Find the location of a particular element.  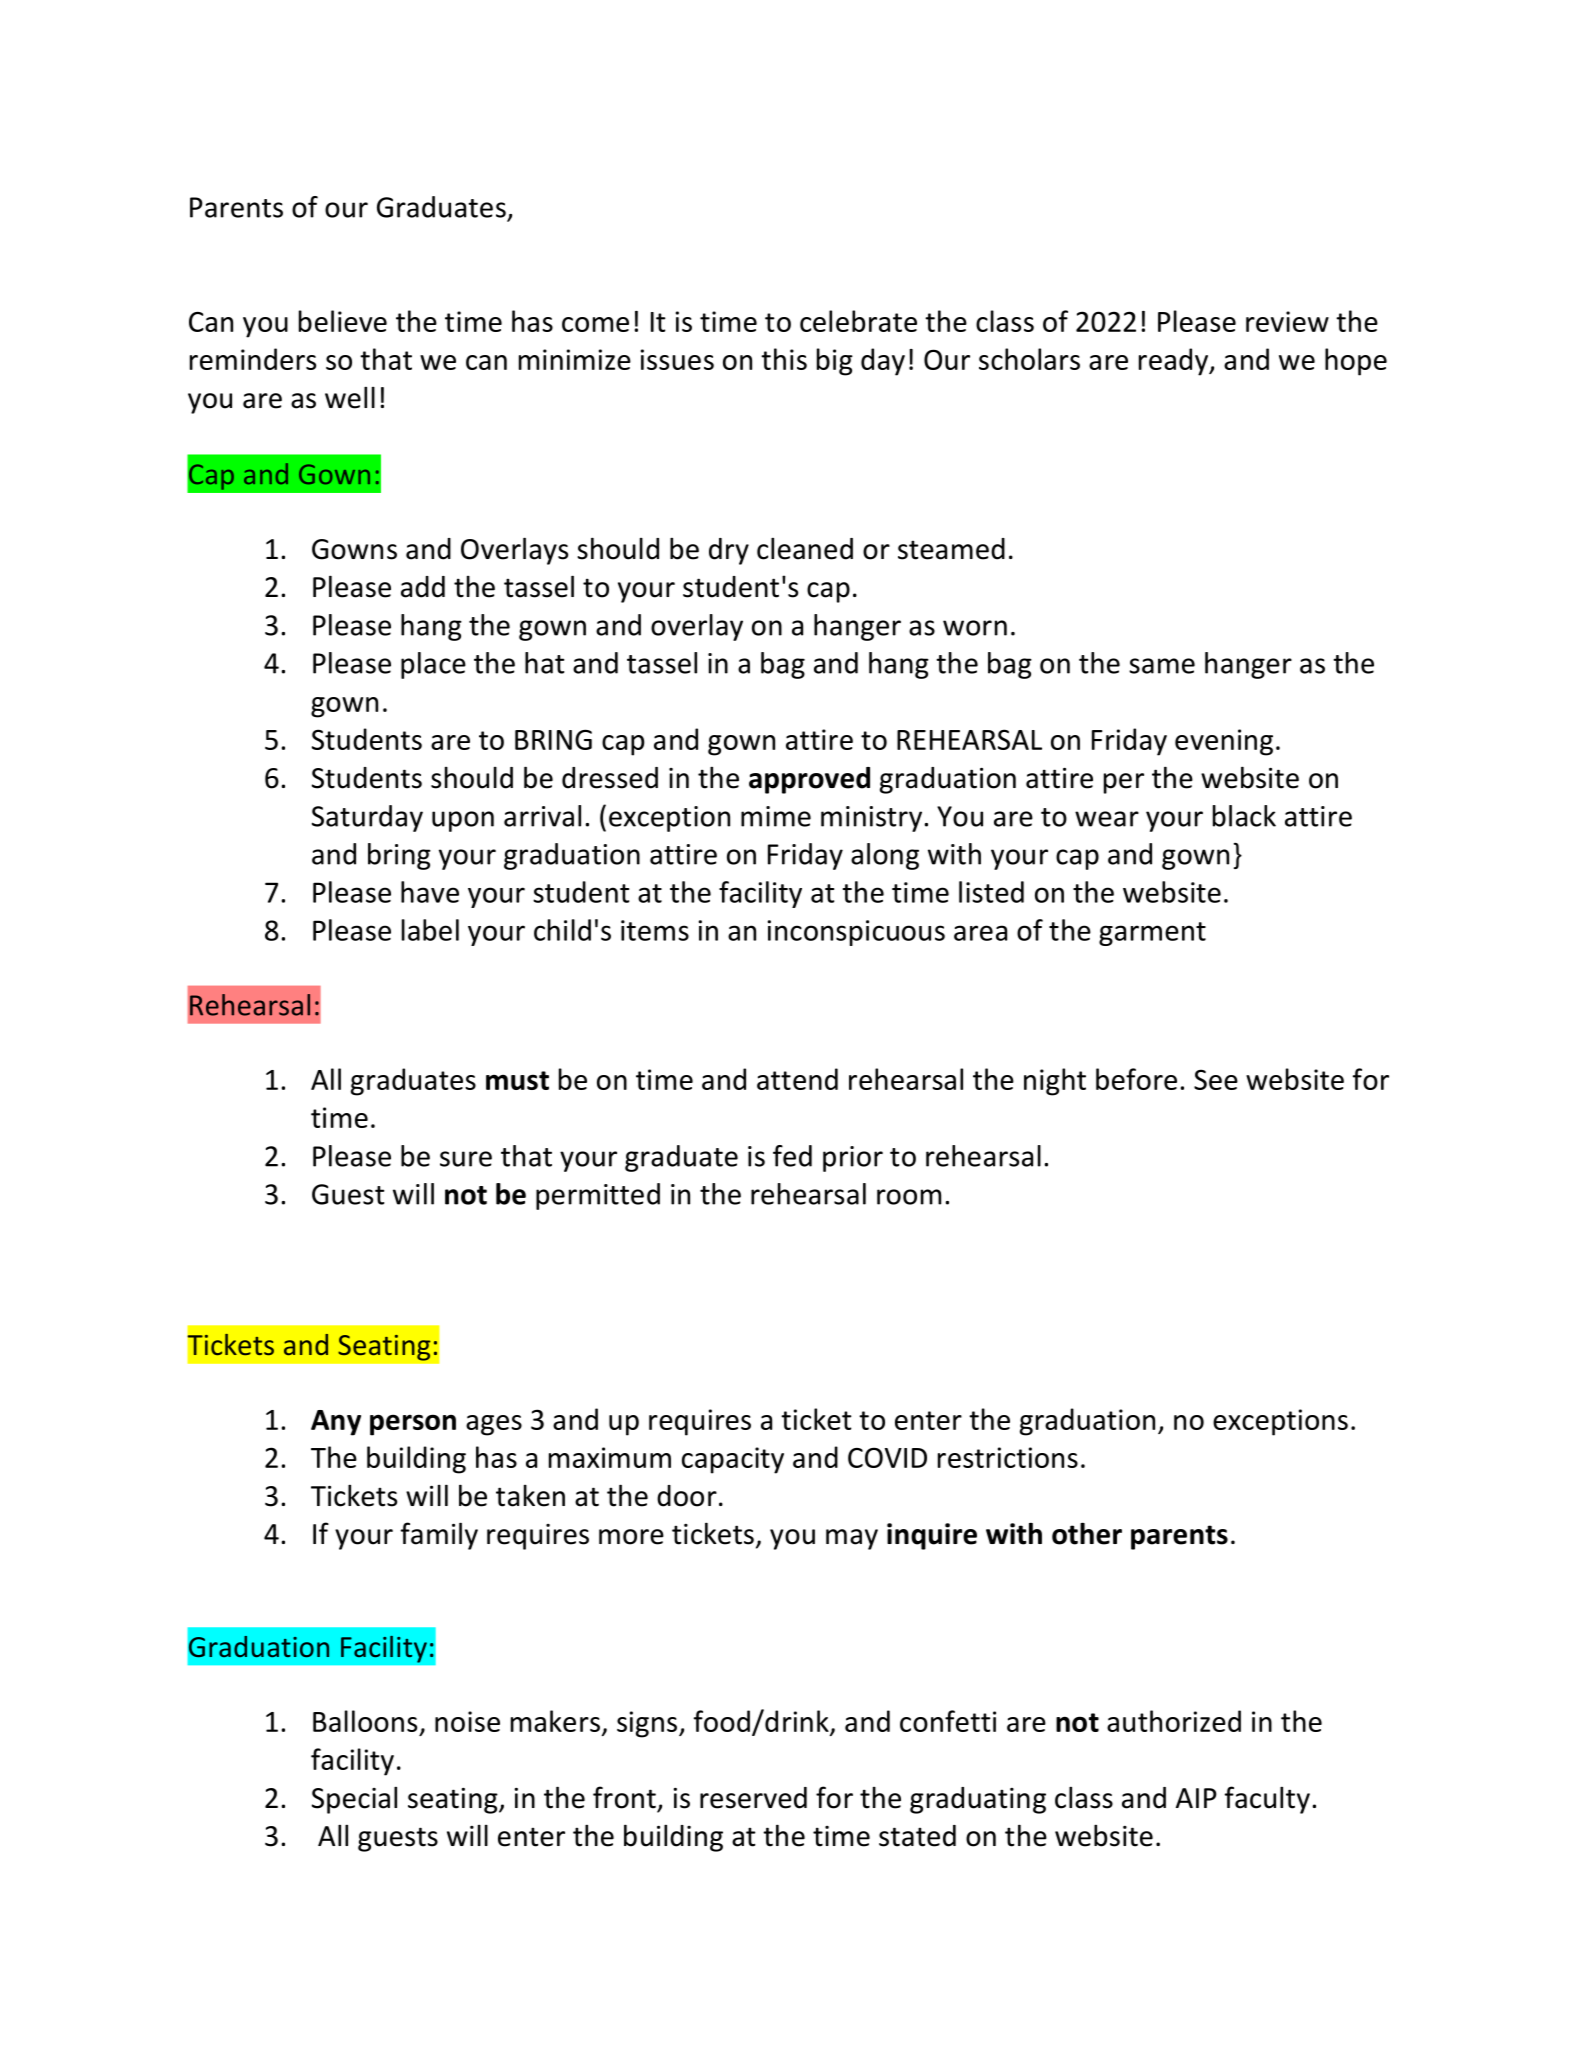

Saturday is located at coordinates (367, 818).
